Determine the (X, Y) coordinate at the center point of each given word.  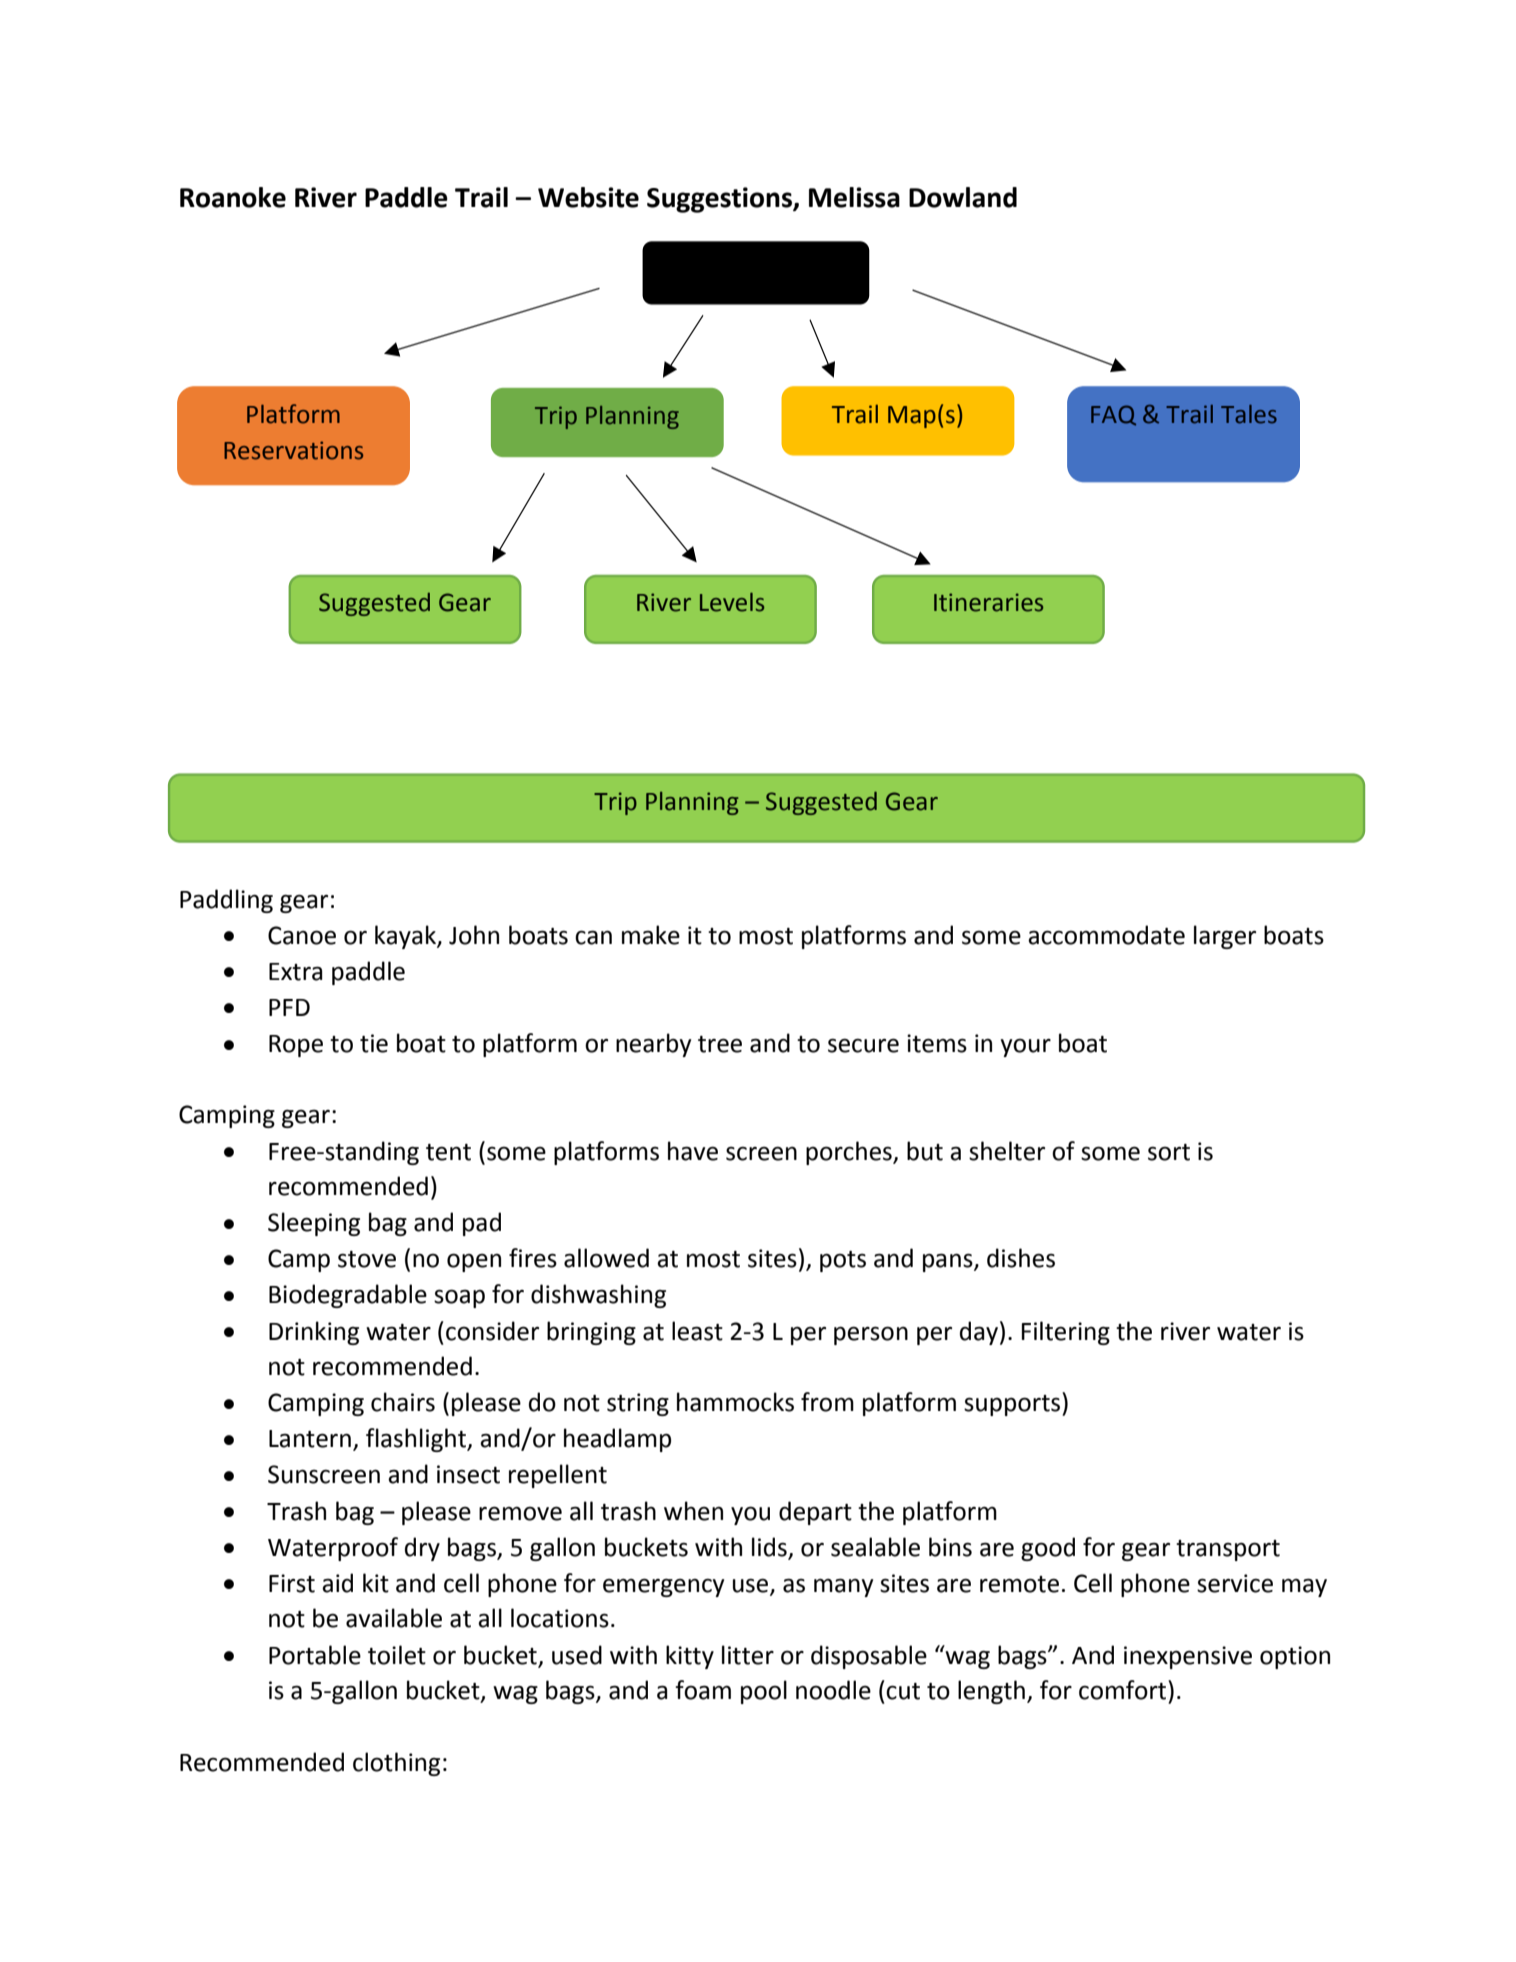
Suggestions (720, 200)
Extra (295, 972)
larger (1225, 937)
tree (720, 1044)
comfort (1124, 1690)
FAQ (1113, 415)
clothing (396, 1764)
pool (764, 1692)
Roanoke (233, 197)
